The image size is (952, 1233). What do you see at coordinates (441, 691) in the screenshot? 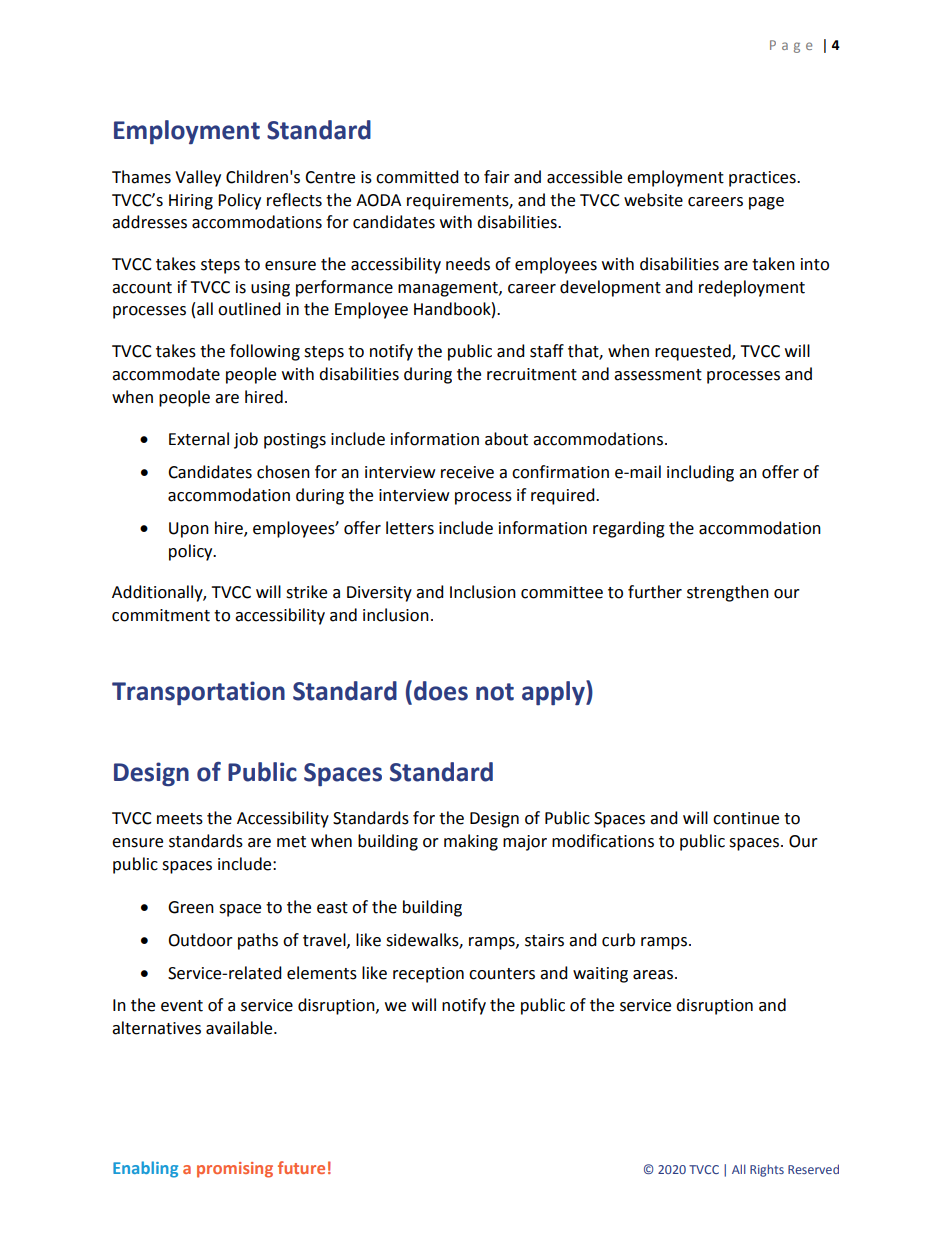
I see `does` at bounding box center [441, 691].
